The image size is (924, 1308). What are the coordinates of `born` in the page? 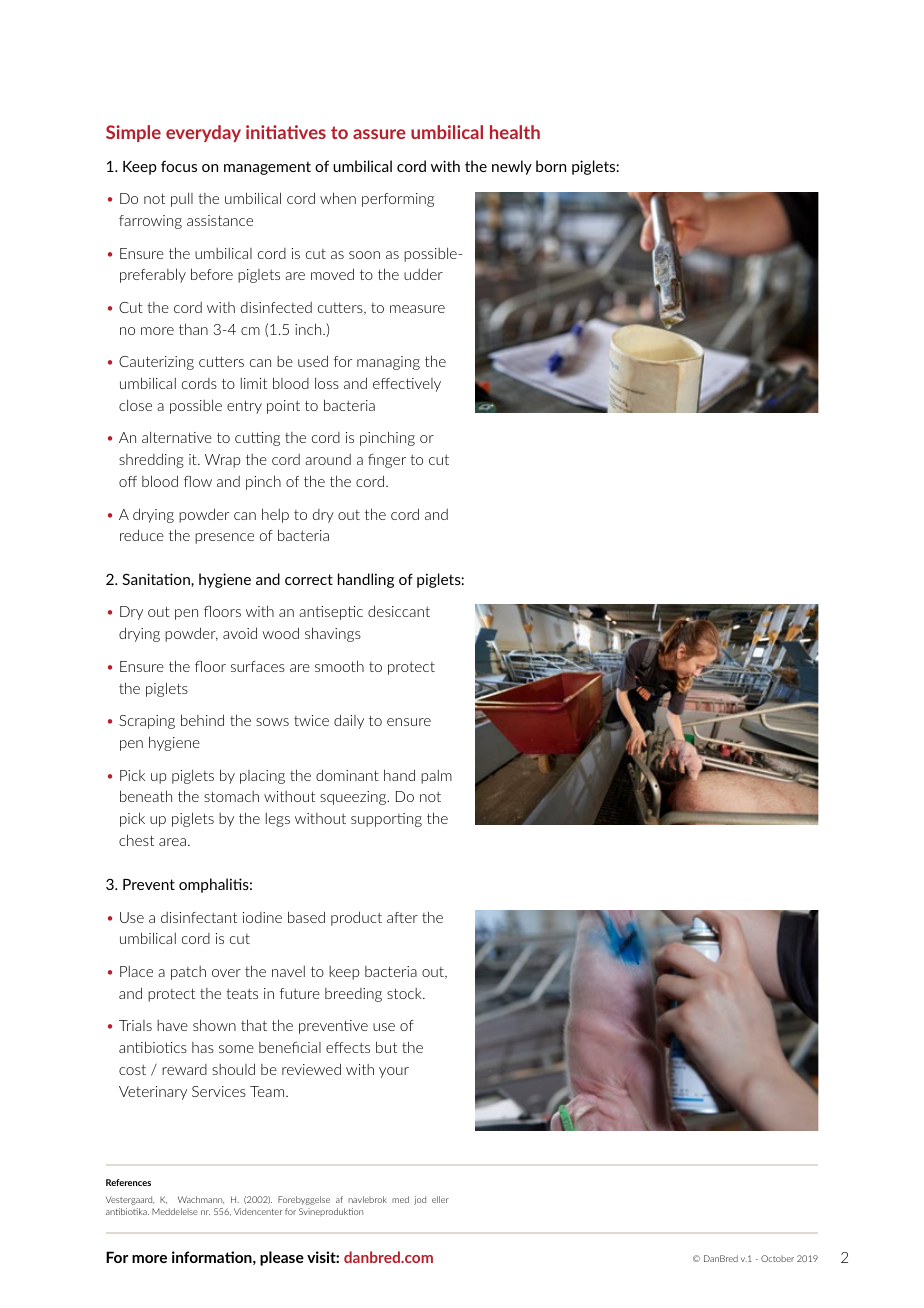 It's located at (551, 166).
